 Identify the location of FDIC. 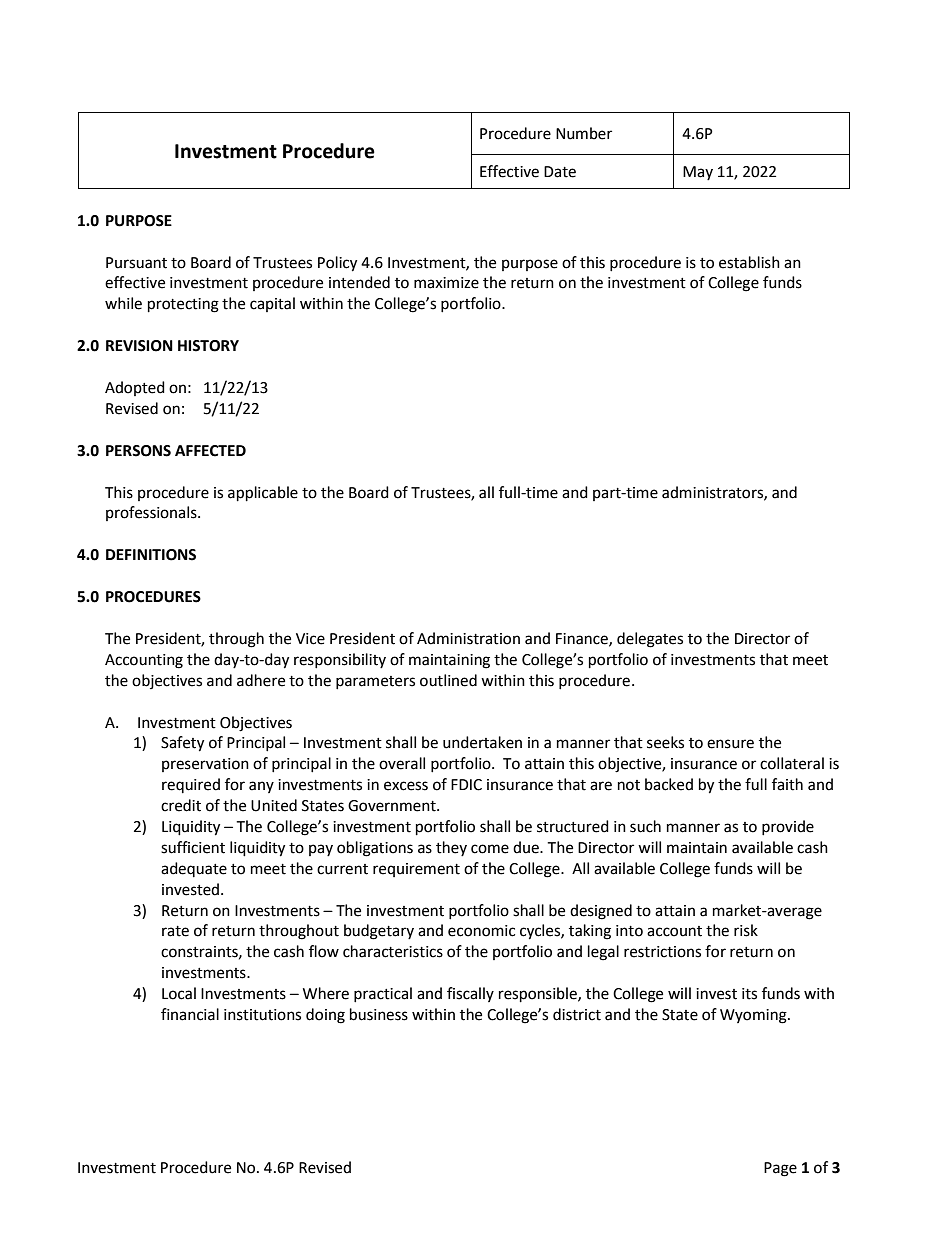
(466, 785).
